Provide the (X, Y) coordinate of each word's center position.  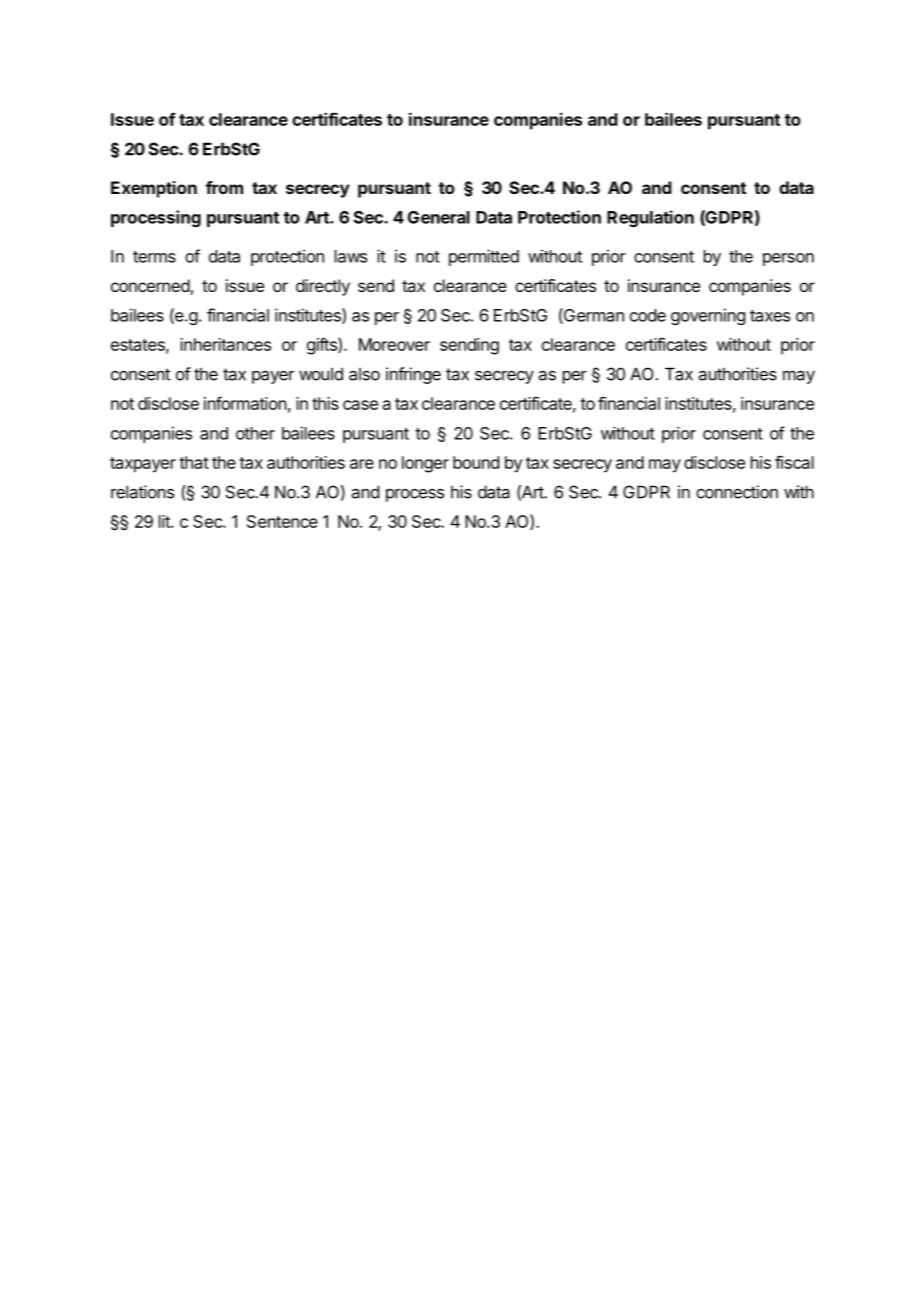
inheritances (225, 344)
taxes (770, 316)
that (194, 462)
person (788, 259)
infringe (413, 375)
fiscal (794, 462)
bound (476, 462)
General (439, 217)
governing (708, 316)
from (224, 187)
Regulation (650, 218)
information (245, 403)
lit (165, 521)
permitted (484, 257)
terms (154, 257)
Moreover (394, 344)
